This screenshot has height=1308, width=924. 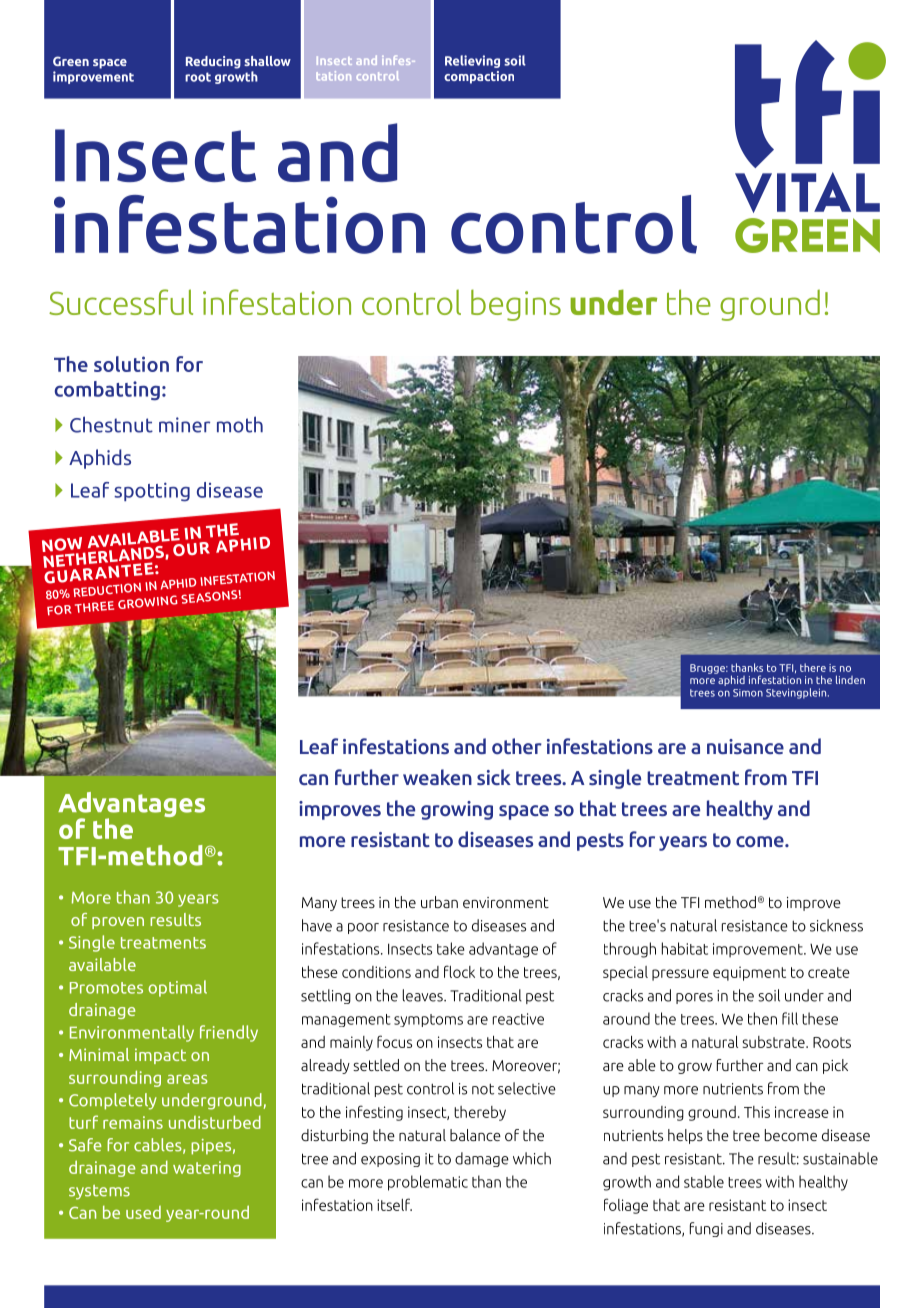 What do you see at coordinates (479, 77) in the screenshot?
I see `compaction` at bounding box center [479, 77].
